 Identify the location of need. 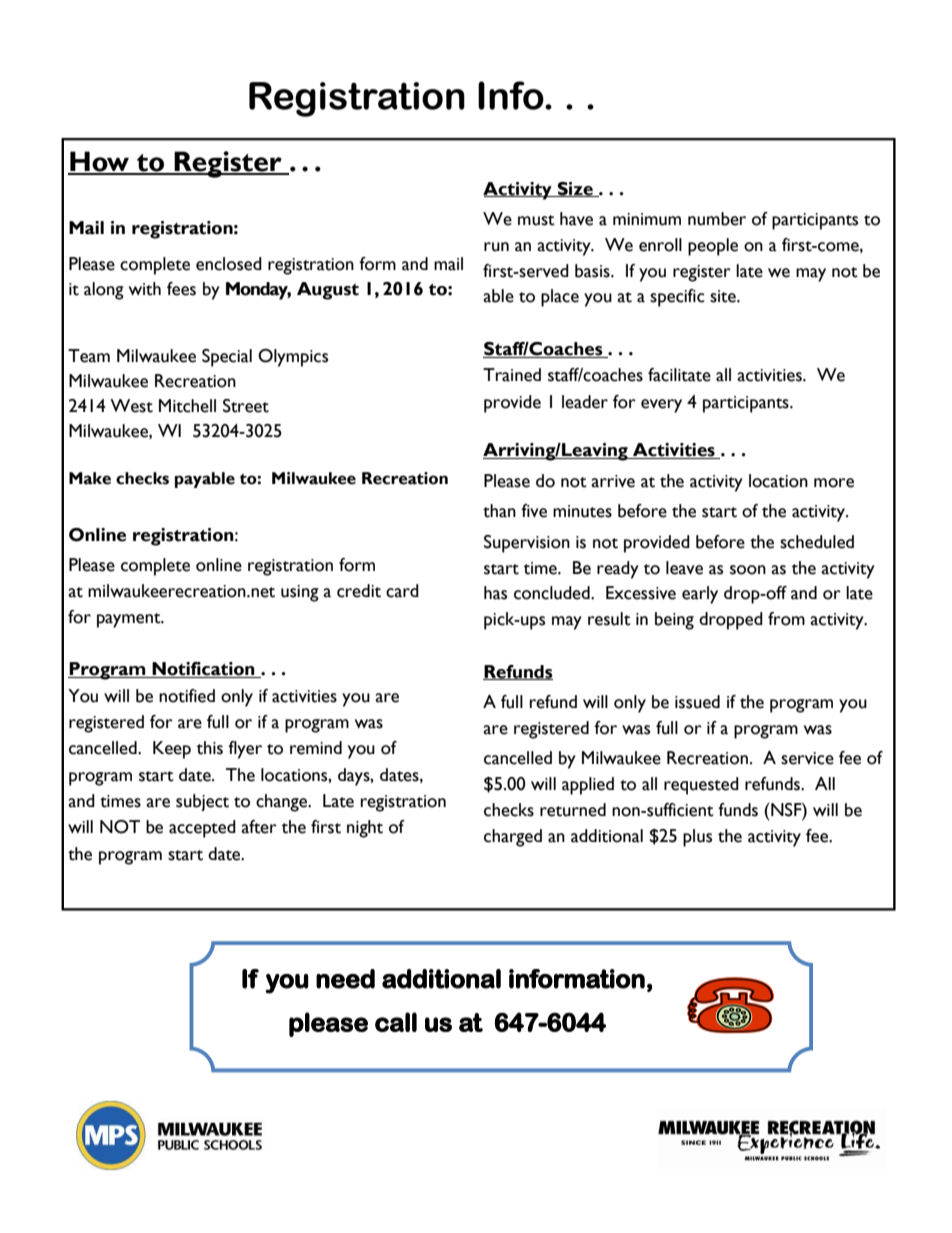
(345, 979).
